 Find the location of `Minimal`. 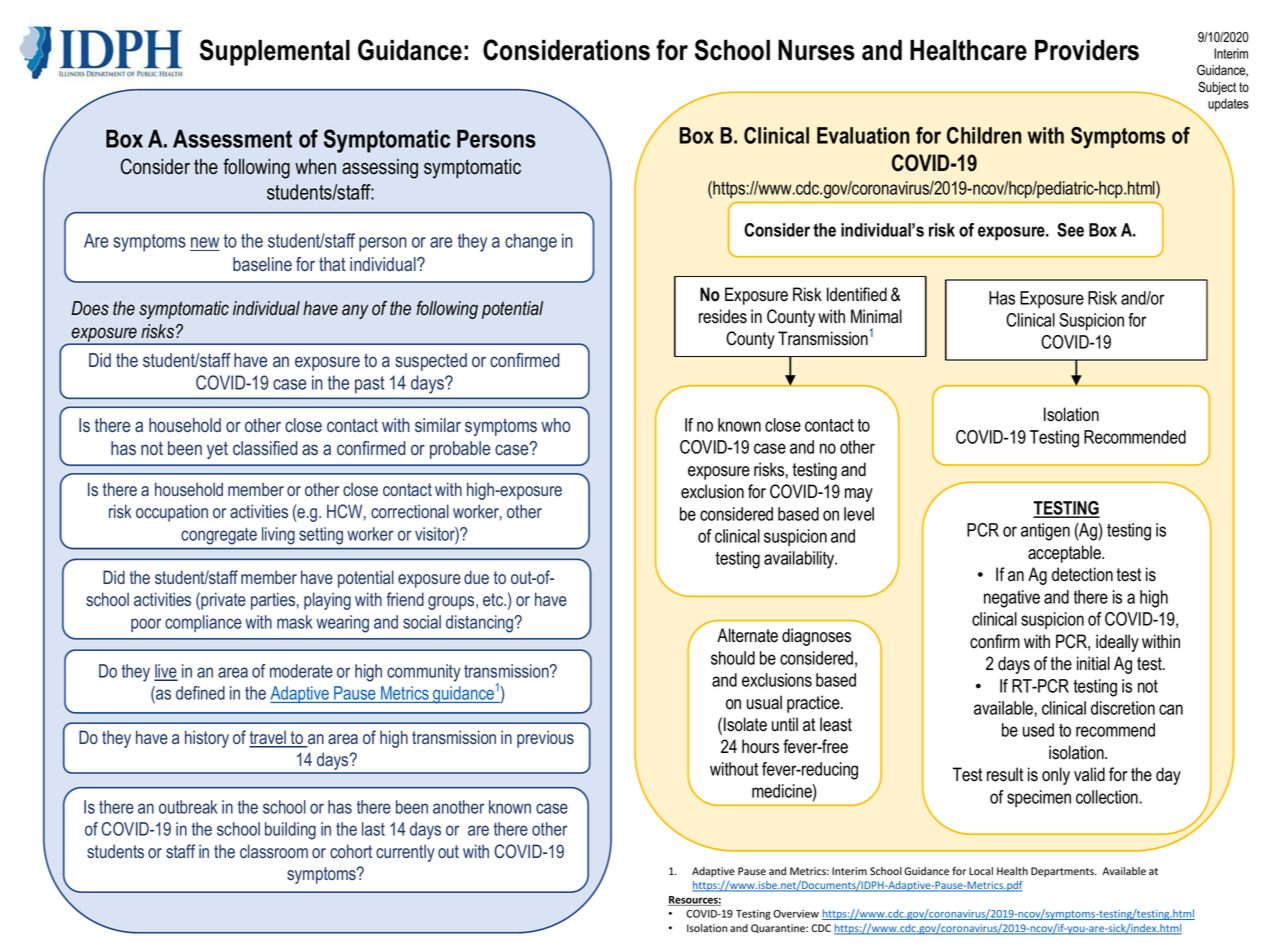

Minimal is located at coordinates (876, 316).
